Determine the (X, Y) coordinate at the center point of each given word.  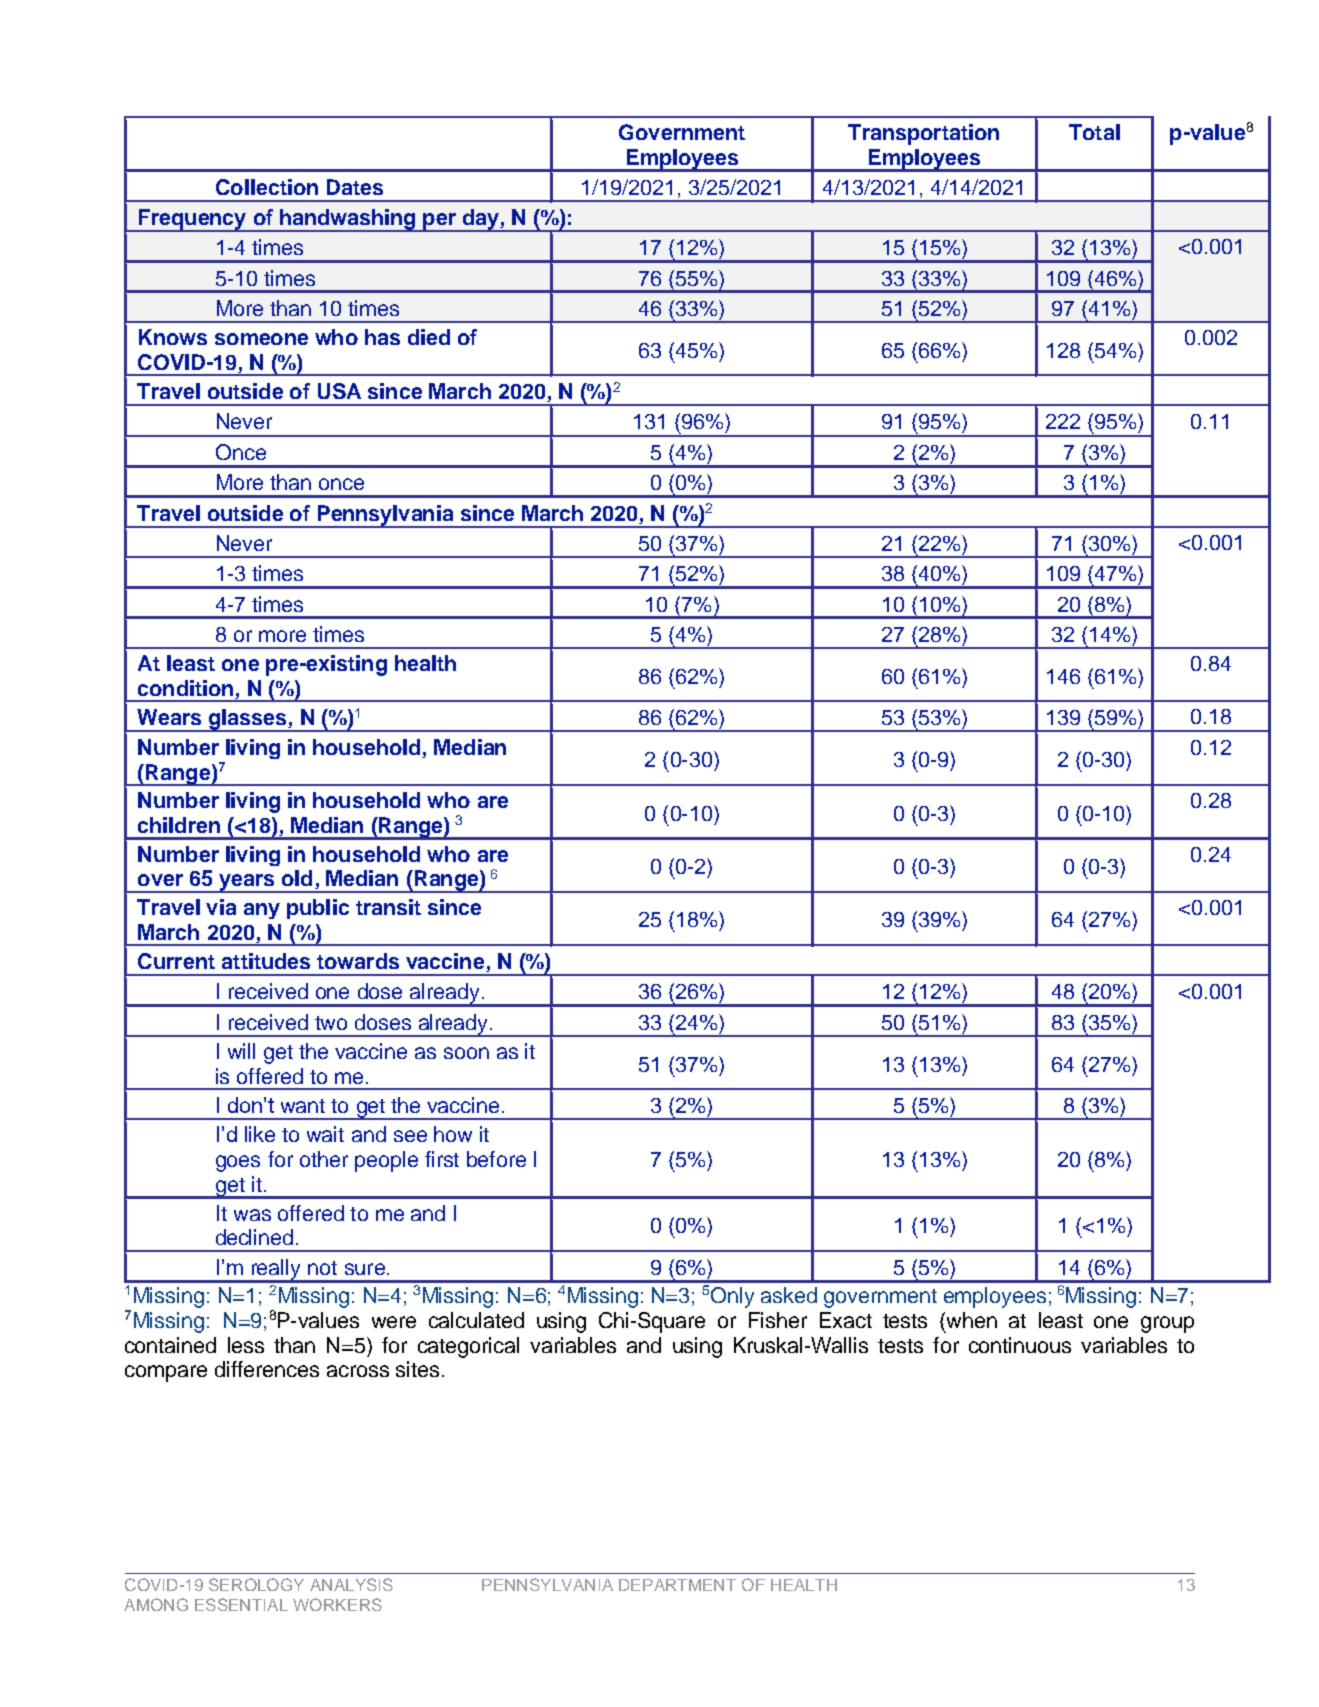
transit (388, 907)
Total (1094, 132)
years (247, 883)
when (970, 1320)
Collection (267, 187)
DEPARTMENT (677, 1585)
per (439, 222)
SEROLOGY (256, 1584)
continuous (1020, 1345)
